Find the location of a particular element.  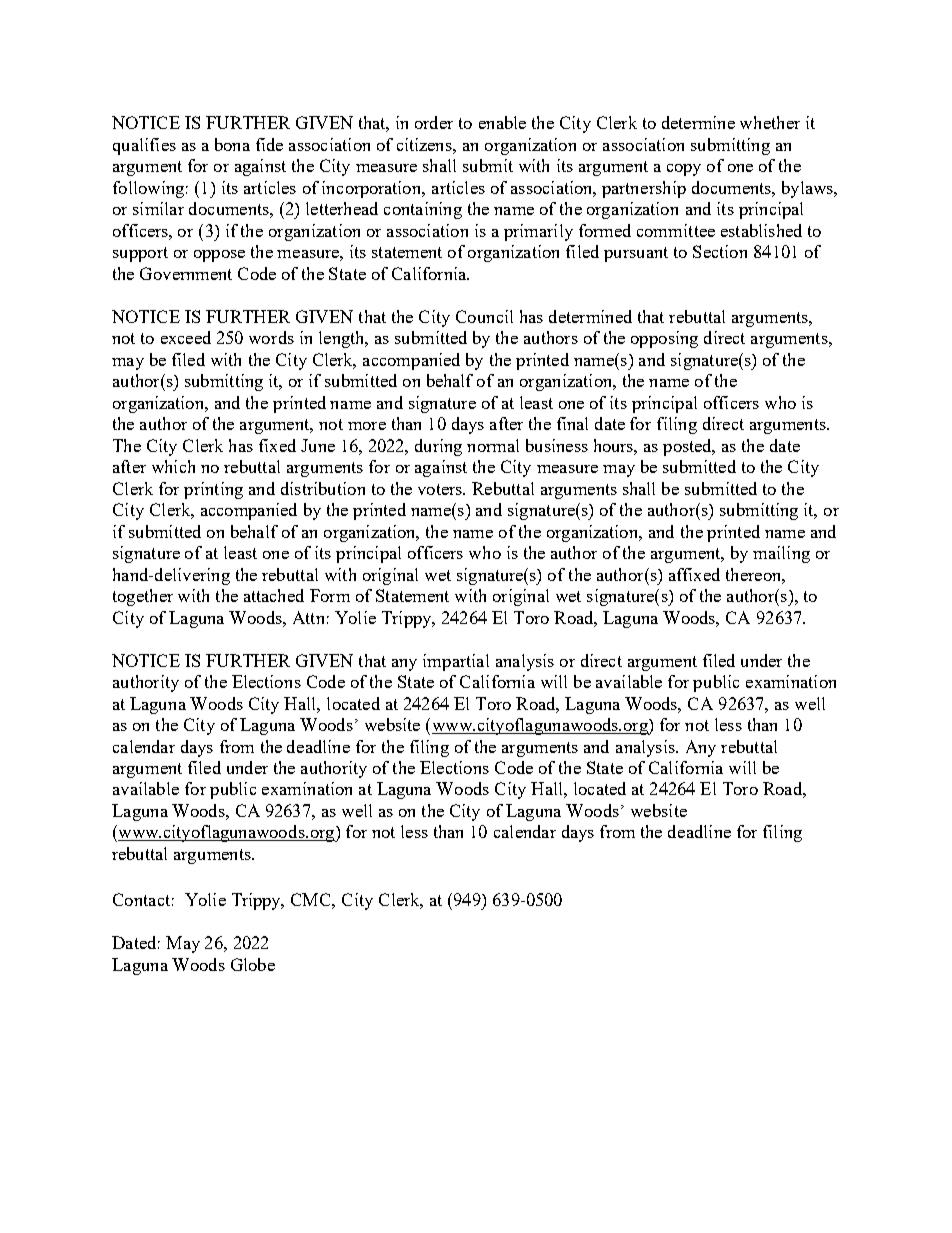

copy is located at coordinates (684, 170).
